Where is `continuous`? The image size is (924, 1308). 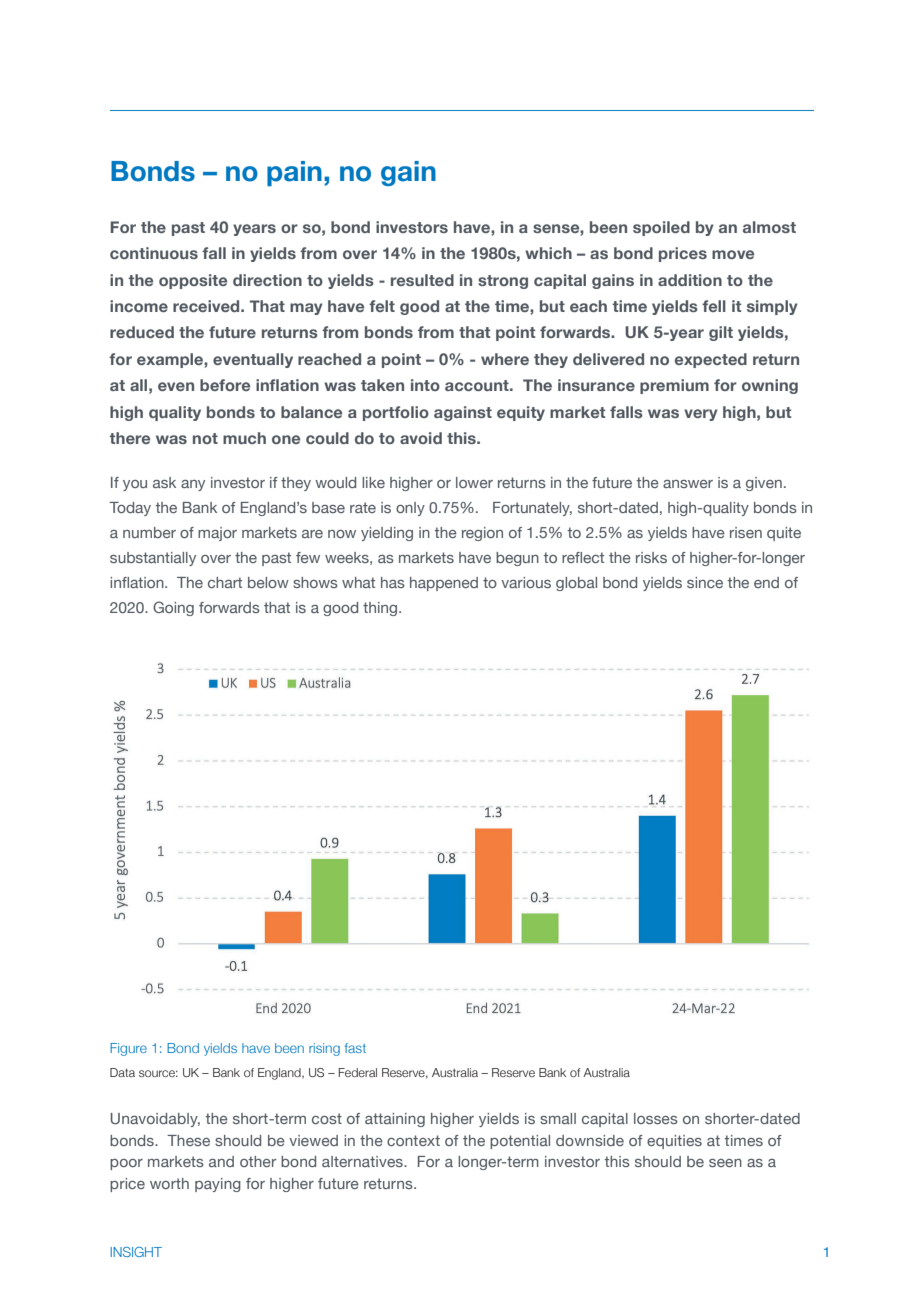 continuous is located at coordinates (154, 253).
